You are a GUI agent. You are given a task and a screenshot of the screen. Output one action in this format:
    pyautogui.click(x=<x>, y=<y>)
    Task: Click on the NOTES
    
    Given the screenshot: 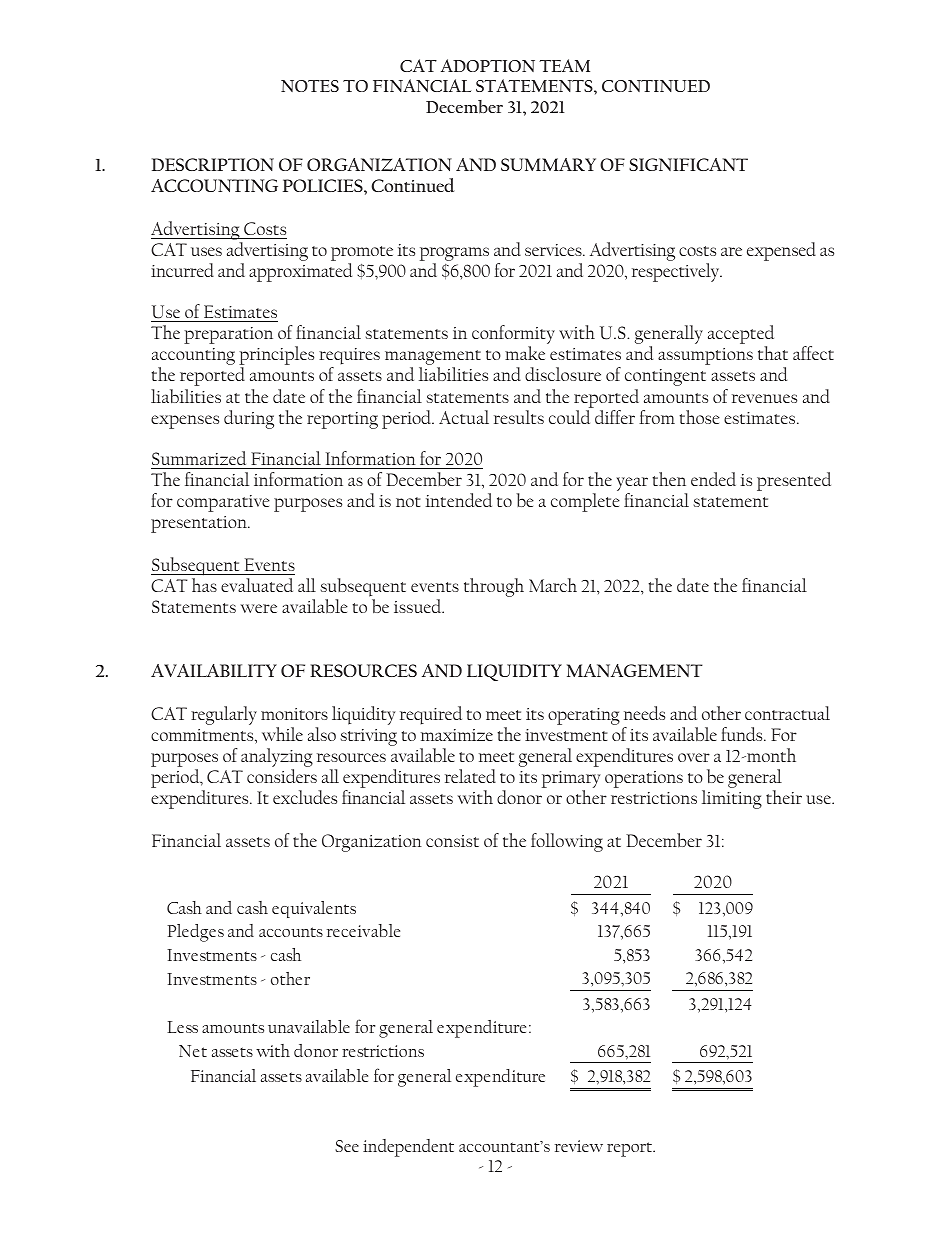 What is the action you would take?
    pyautogui.click(x=310, y=86)
